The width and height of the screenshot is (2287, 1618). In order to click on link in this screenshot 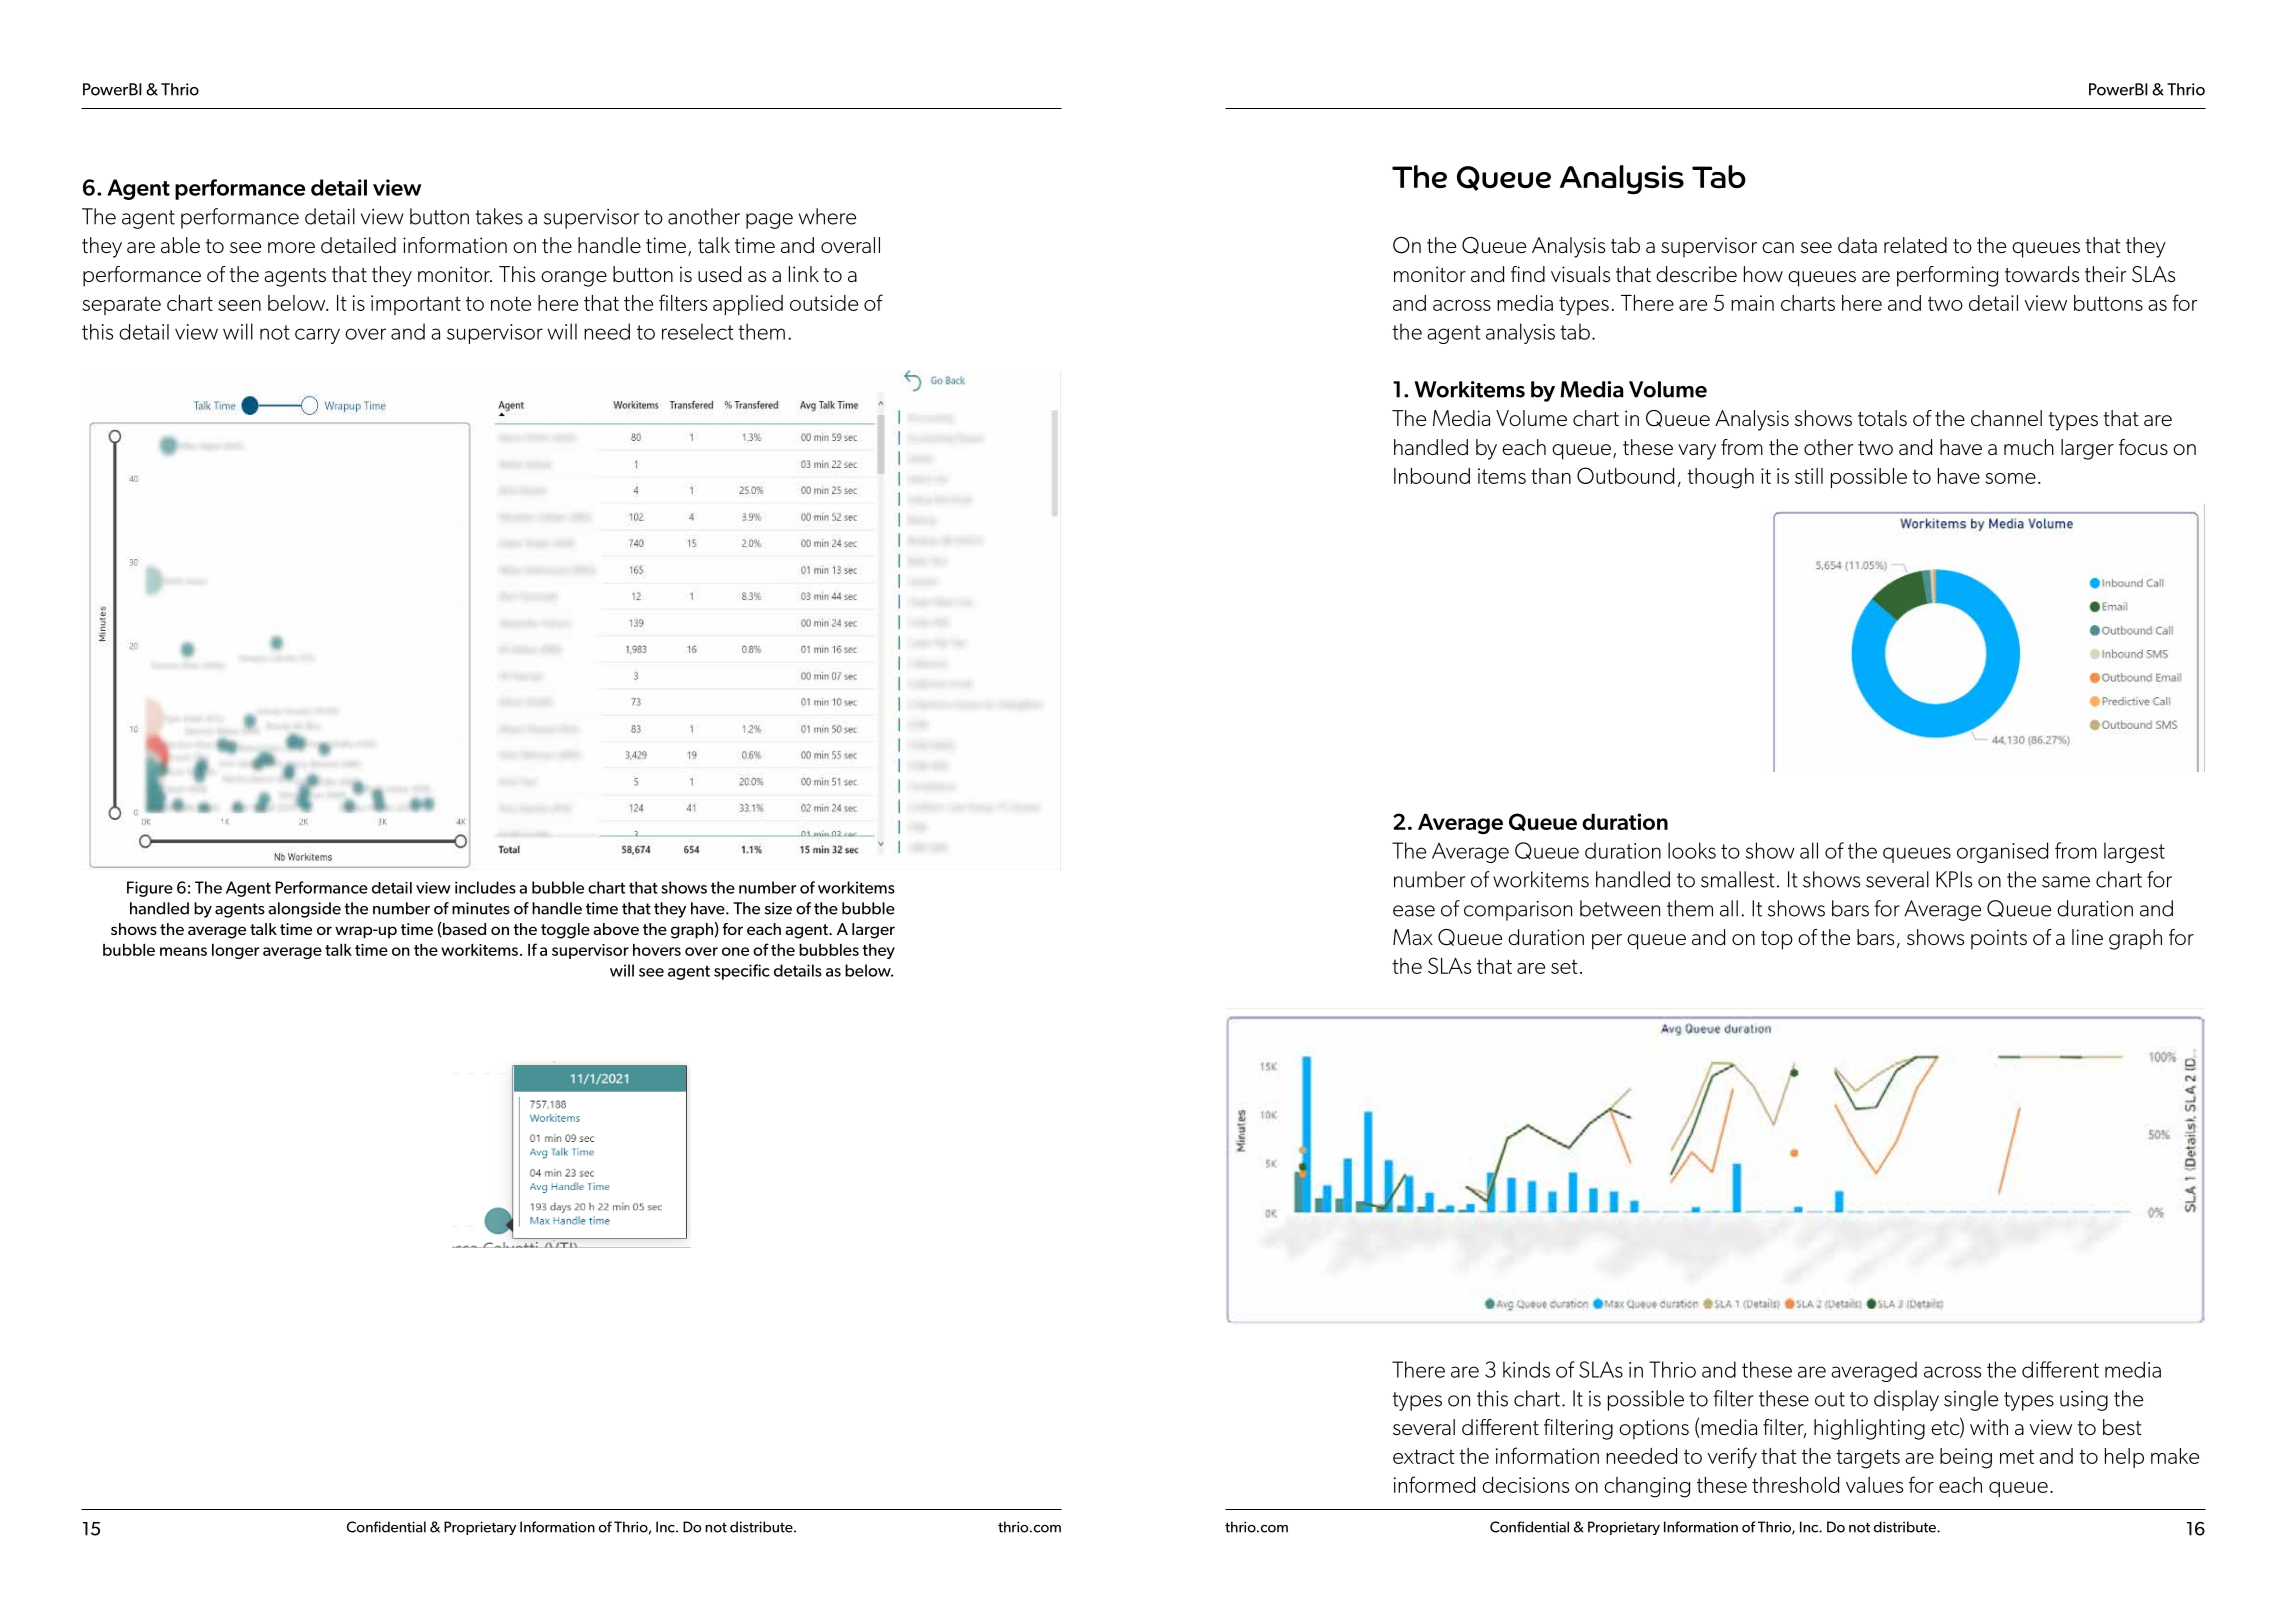, I will do `click(804, 274)`.
